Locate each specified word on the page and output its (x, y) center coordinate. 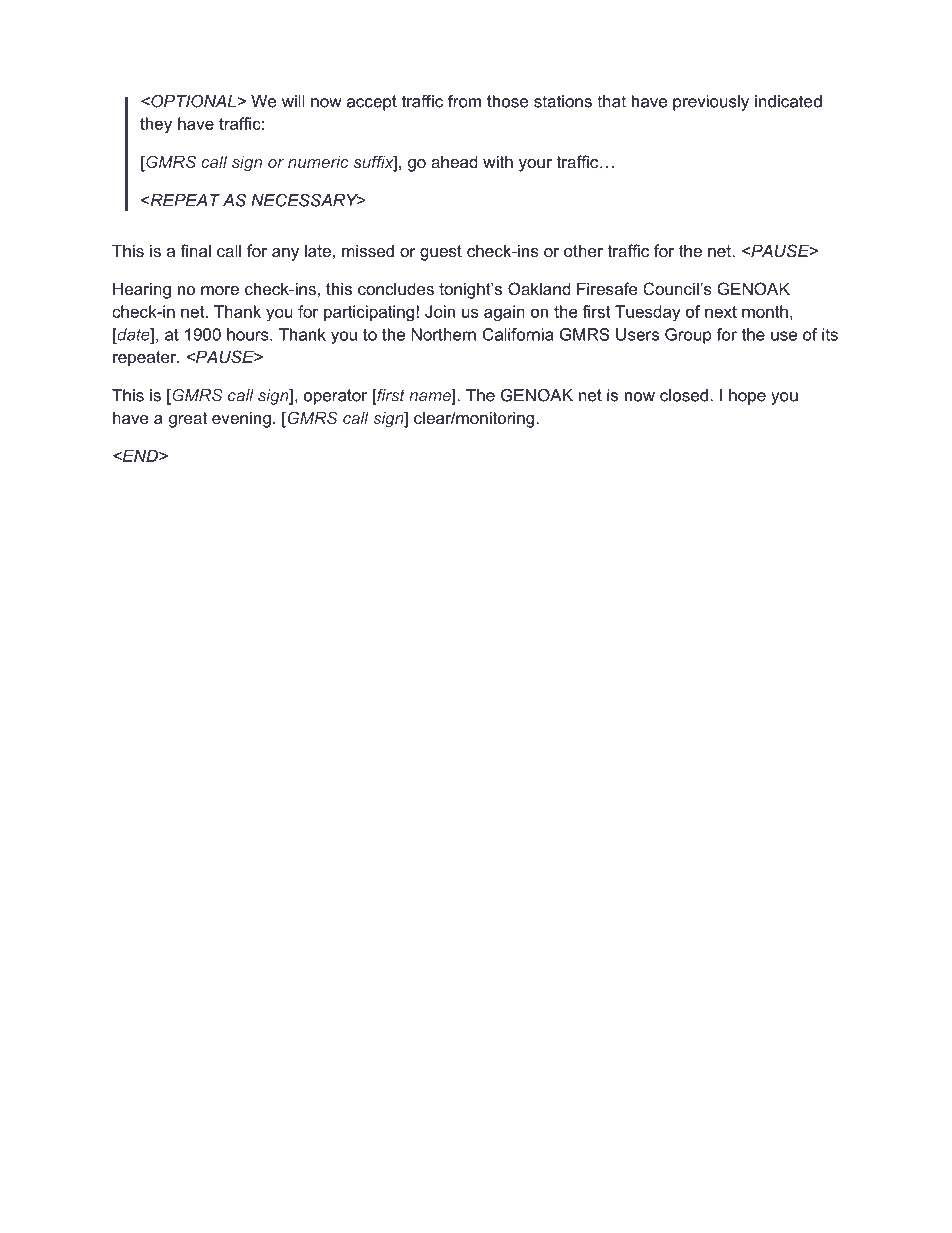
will (293, 101)
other (583, 250)
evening (241, 419)
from (464, 101)
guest (441, 253)
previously (711, 103)
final (195, 250)
